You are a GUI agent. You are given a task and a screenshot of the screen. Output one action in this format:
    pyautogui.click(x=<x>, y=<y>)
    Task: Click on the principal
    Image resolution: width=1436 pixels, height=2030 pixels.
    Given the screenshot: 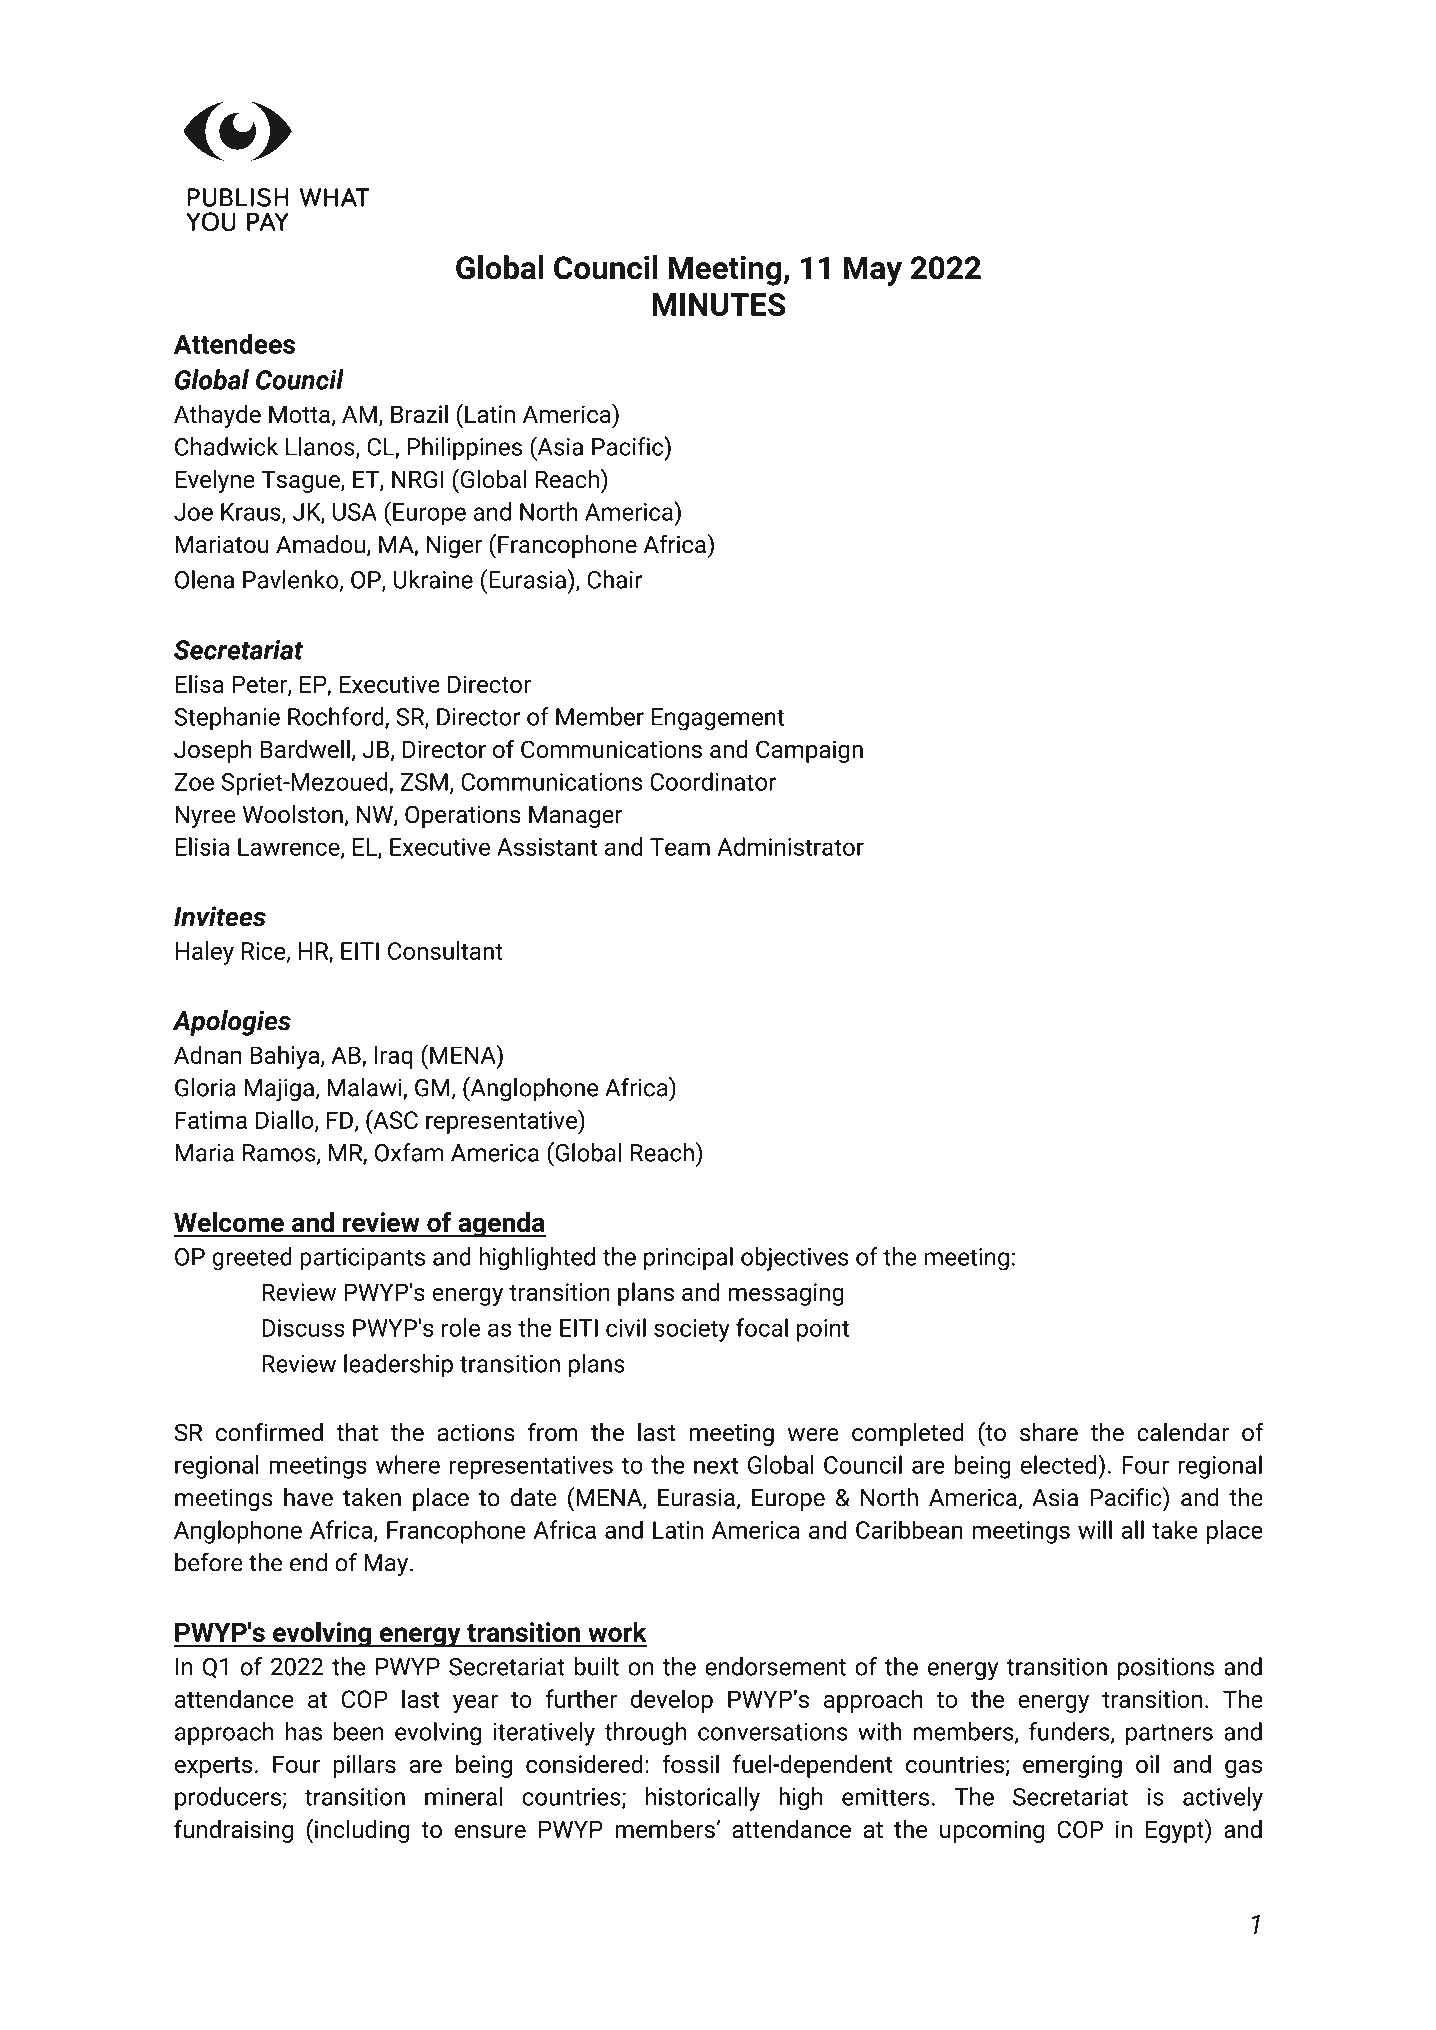 What is the action you would take?
    pyautogui.click(x=688, y=1259)
